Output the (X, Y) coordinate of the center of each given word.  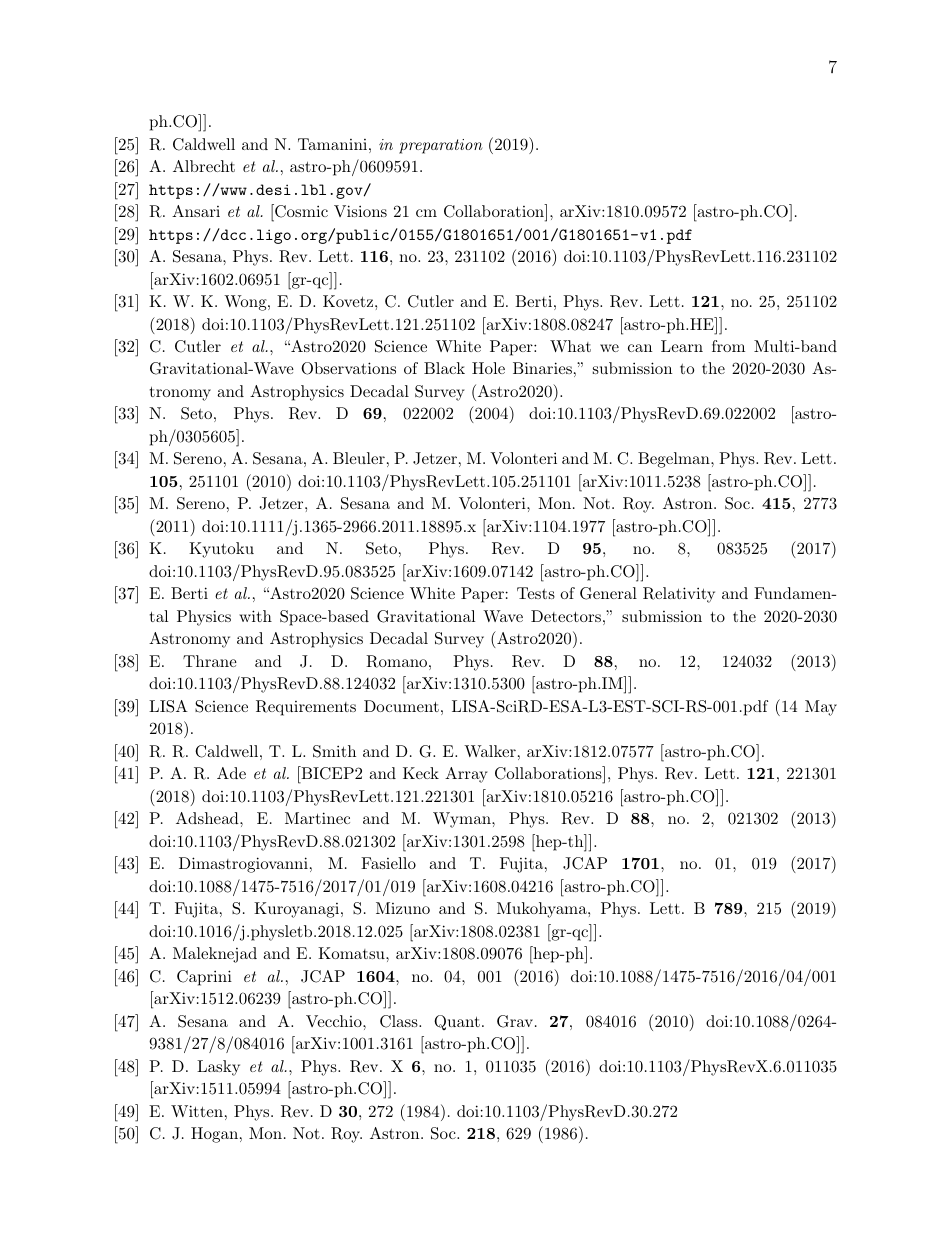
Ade (231, 773)
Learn (682, 346)
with (255, 616)
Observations (348, 368)
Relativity (679, 595)
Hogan (216, 1135)
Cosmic (300, 211)
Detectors (566, 616)
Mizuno (403, 908)
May (821, 708)
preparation (441, 146)
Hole (488, 368)
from (728, 346)
